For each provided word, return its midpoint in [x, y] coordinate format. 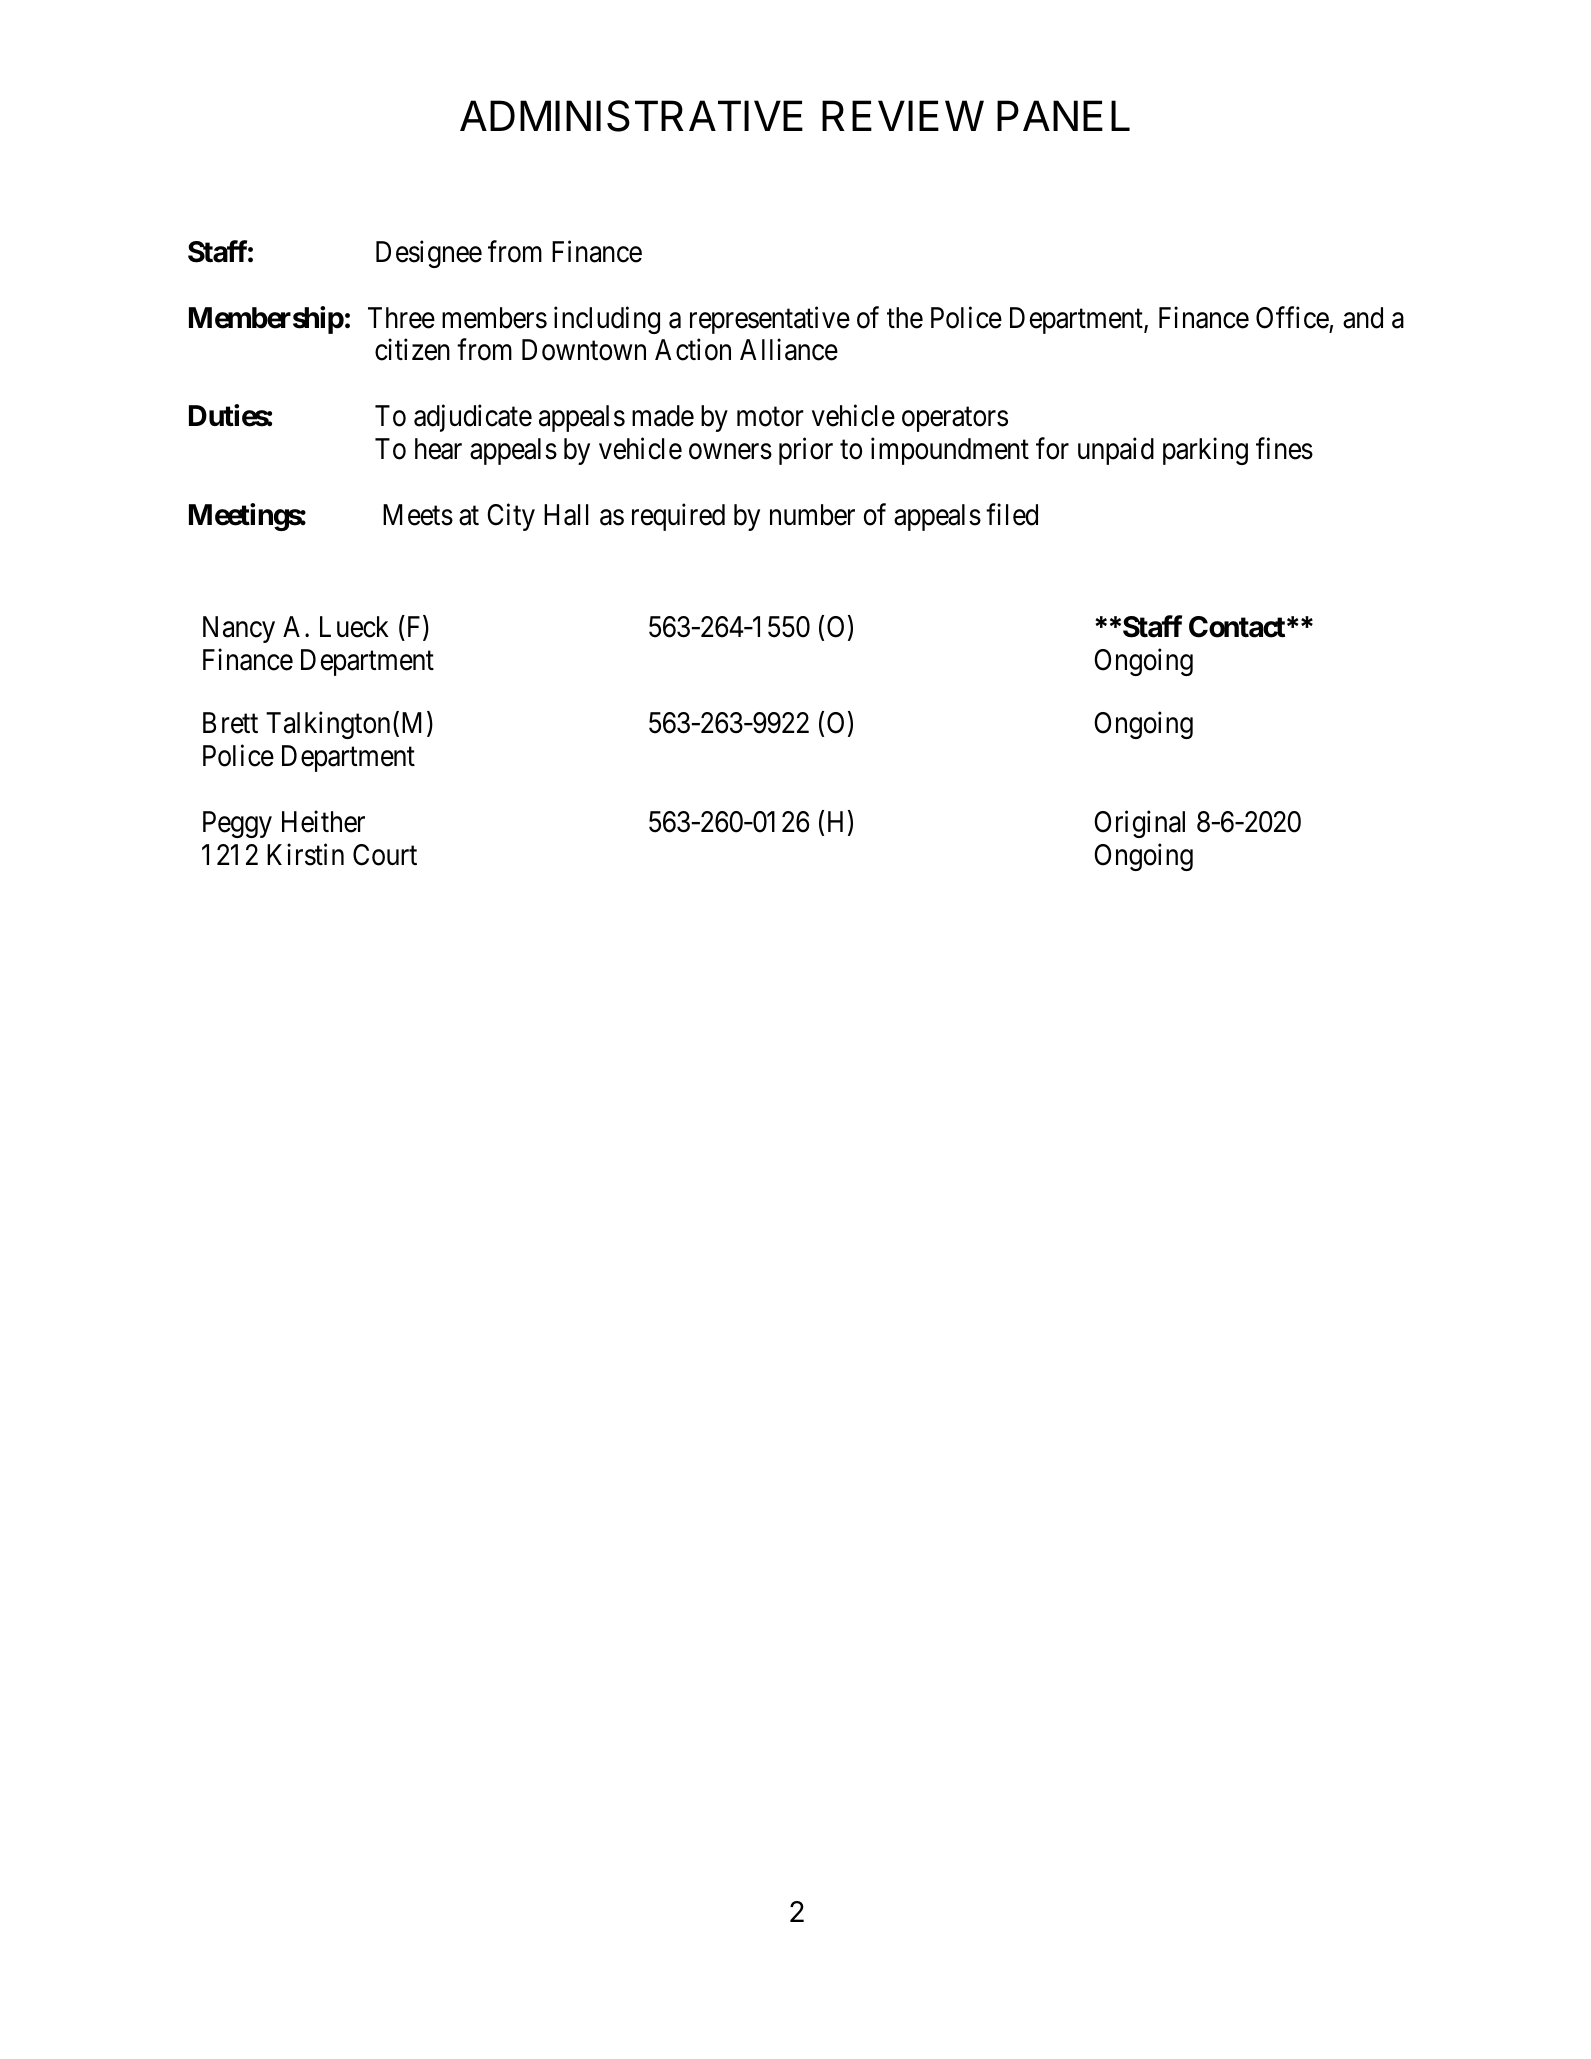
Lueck [354, 627]
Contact [1237, 627]
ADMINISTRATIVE [631, 116]
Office [1292, 317]
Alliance [789, 350]
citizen [412, 350]
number [812, 515]
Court [385, 855]
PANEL [1063, 115]
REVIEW [903, 115]
